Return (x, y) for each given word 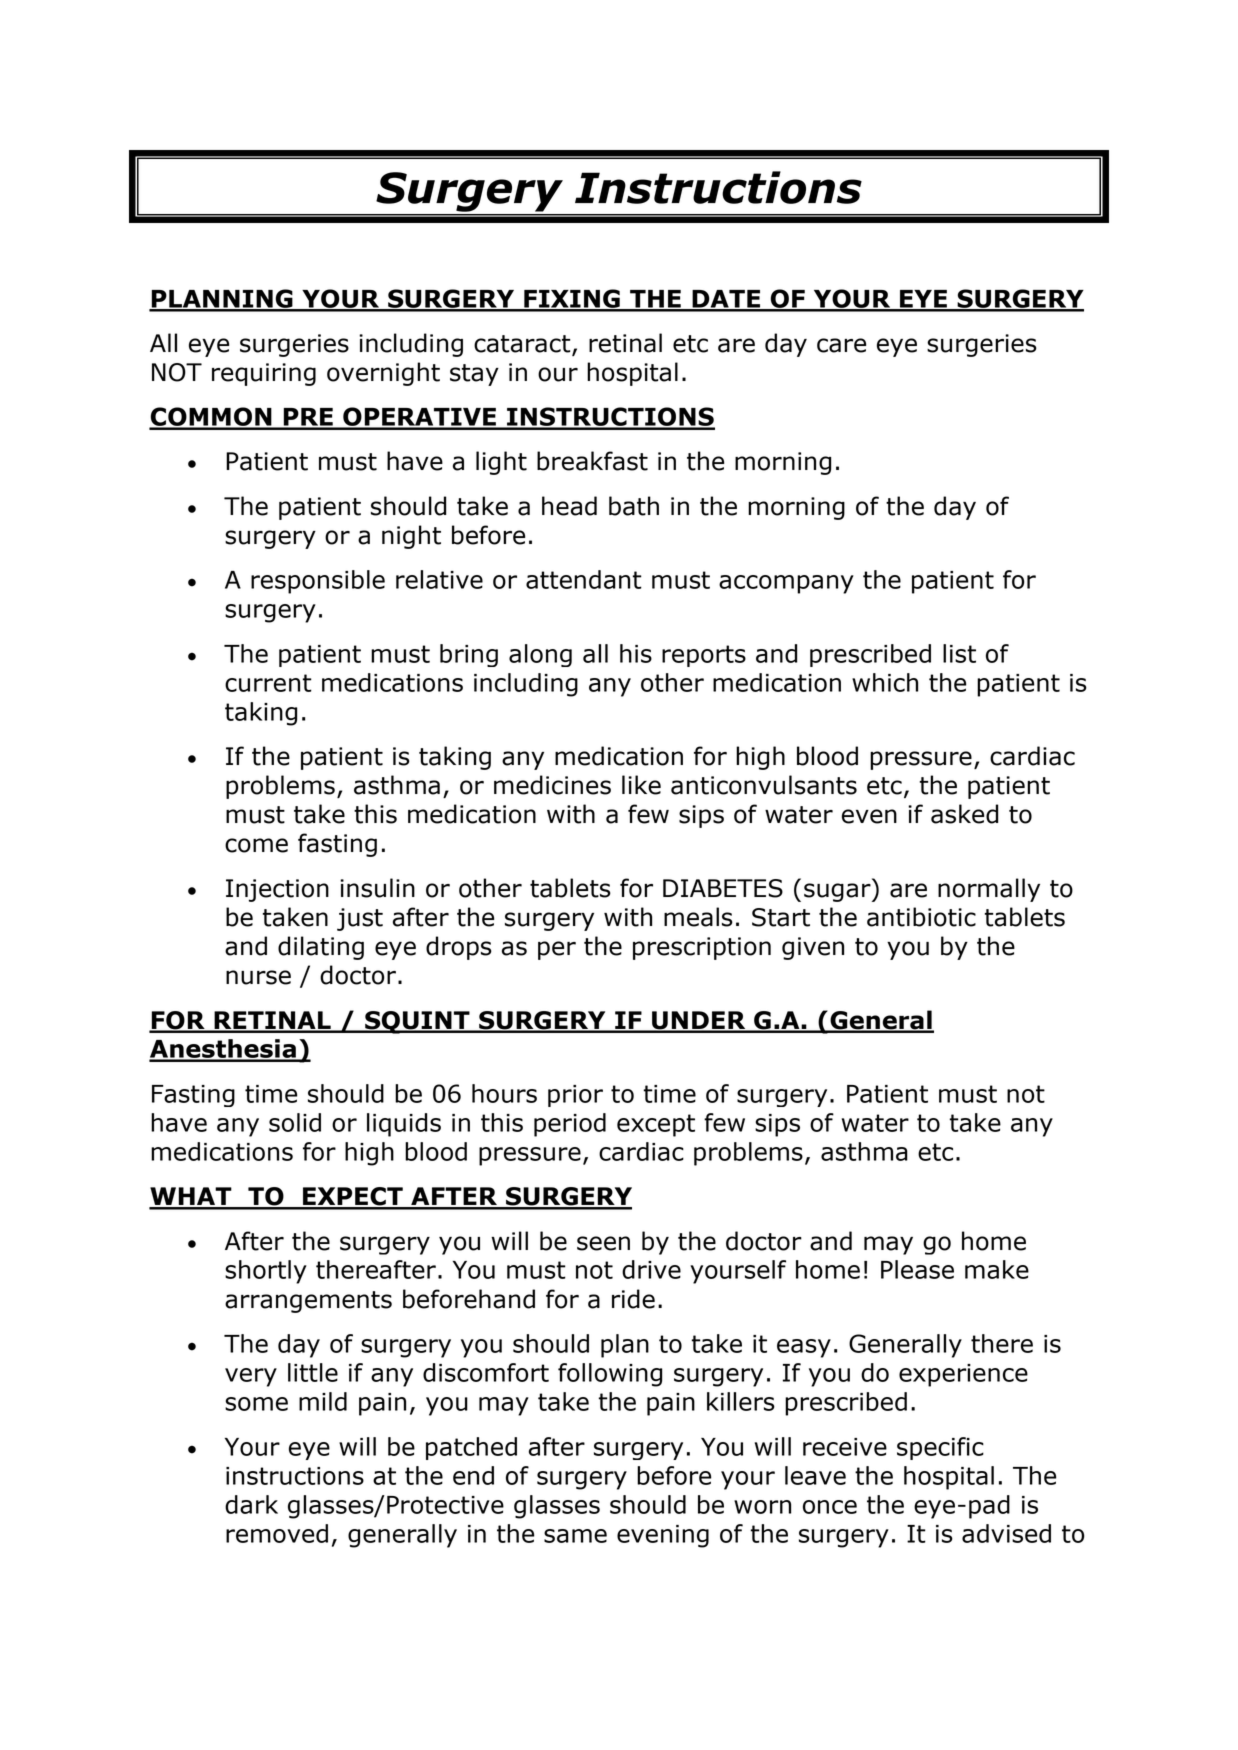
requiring (264, 374)
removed (277, 1533)
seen (603, 1243)
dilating (321, 948)
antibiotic (921, 917)
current (268, 683)
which (885, 682)
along (540, 655)
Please (917, 1269)
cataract (523, 345)
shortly (266, 1272)
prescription (702, 948)
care (841, 345)
